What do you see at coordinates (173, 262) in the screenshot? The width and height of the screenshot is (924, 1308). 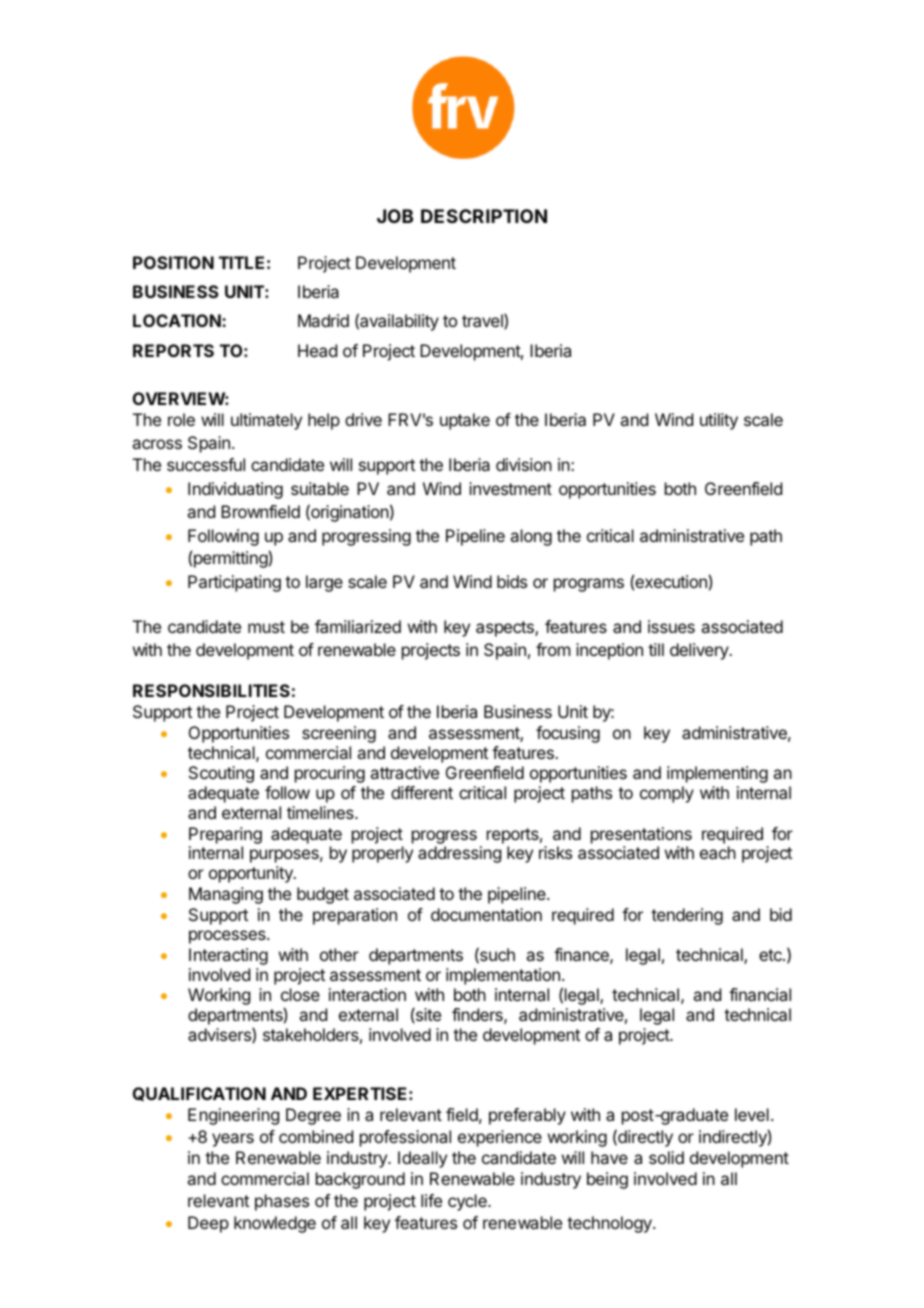 I see `POSITION` at bounding box center [173, 262].
